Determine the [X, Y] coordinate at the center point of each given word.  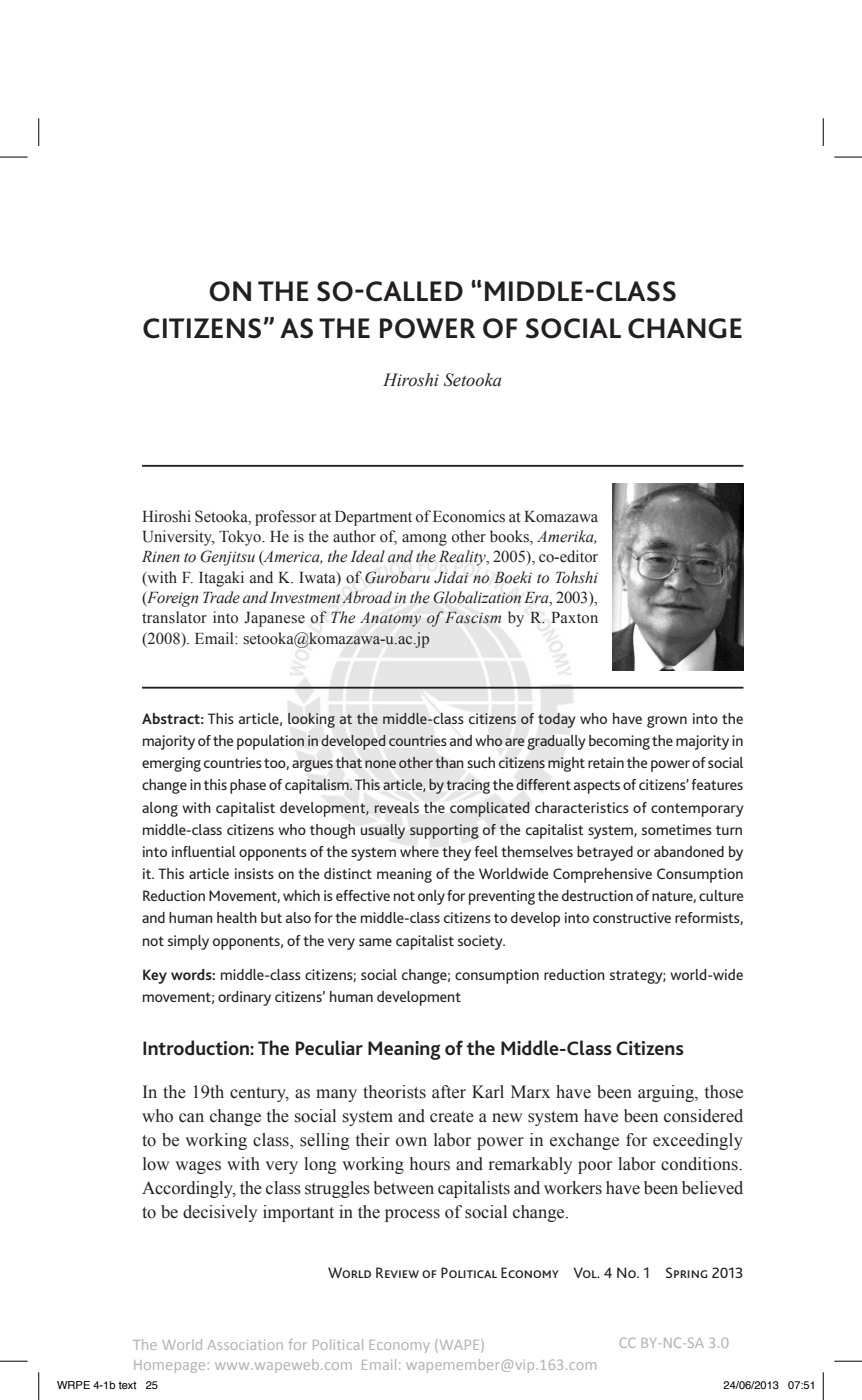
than [449, 762]
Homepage [169, 1366]
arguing [667, 1093]
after [449, 1092]
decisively [220, 1213]
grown [667, 722]
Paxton [574, 618]
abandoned [689, 851]
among [424, 540]
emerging [171, 764]
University [179, 538]
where [419, 851]
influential [204, 851]
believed [712, 1188]
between [403, 1188]
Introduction [197, 1047]
